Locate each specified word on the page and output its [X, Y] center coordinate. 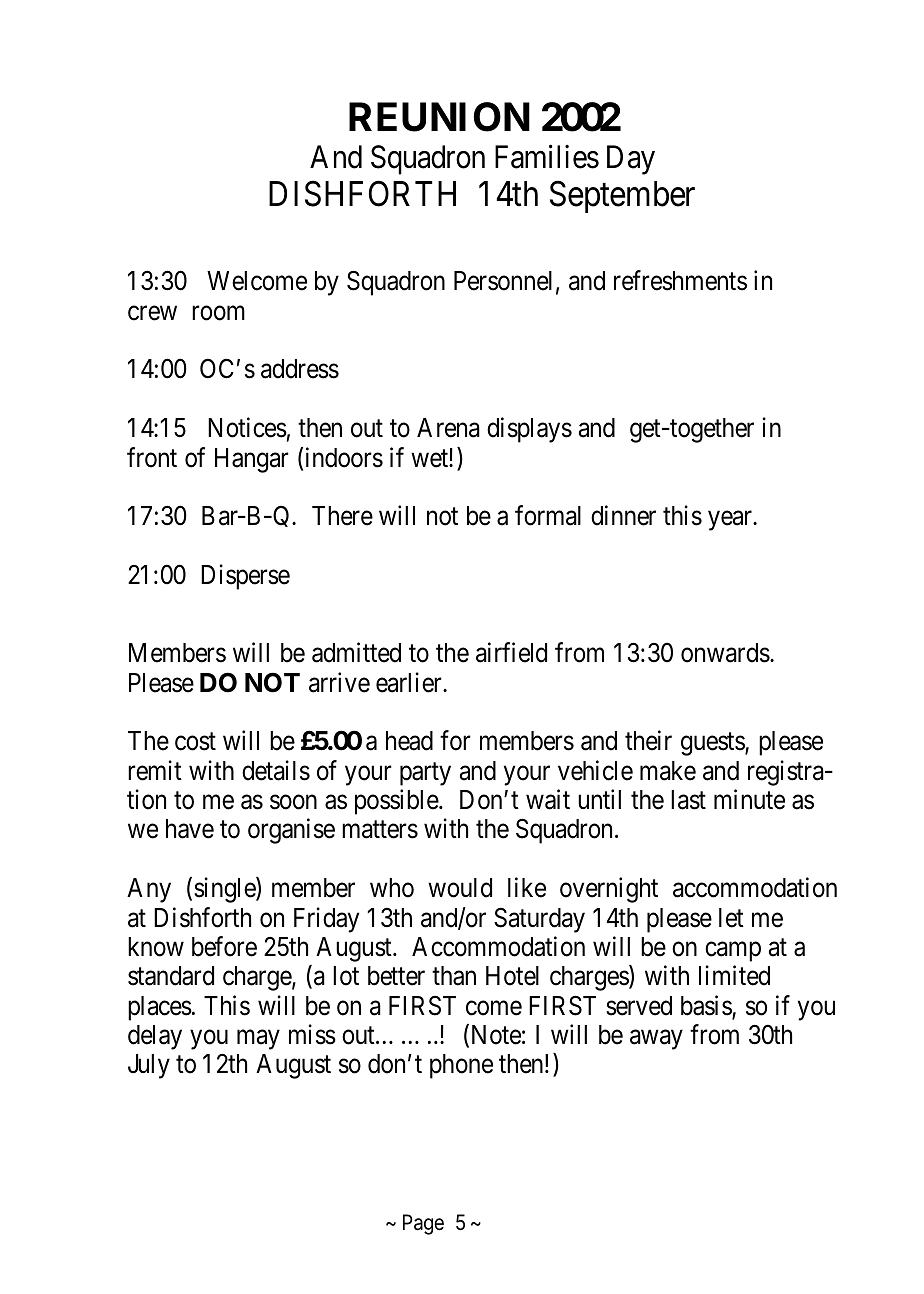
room [218, 313]
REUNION [439, 117]
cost [195, 742]
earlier [410, 682]
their [648, 741]
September [622, 196]
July [149, 1066]
